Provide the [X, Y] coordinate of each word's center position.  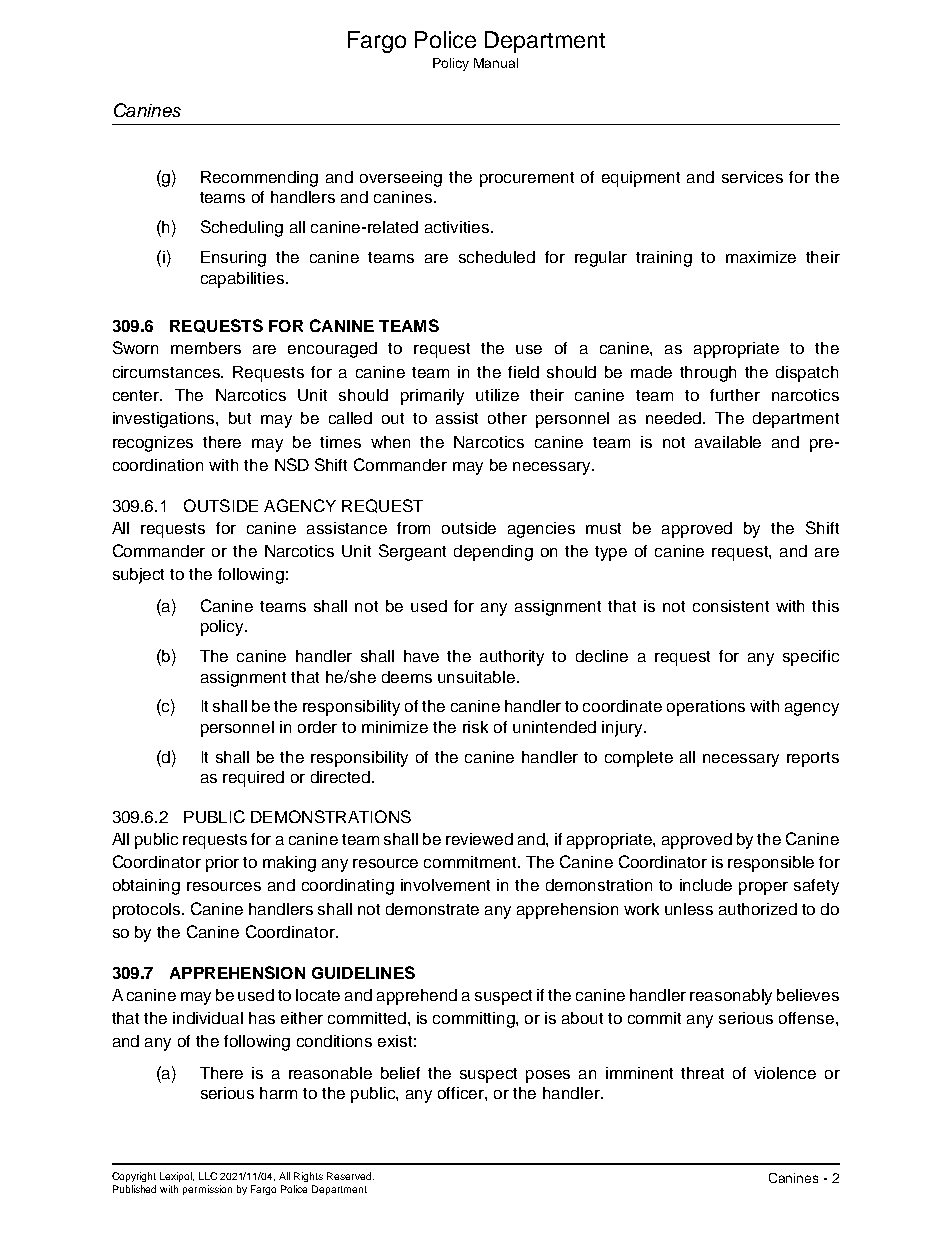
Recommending [259, 179]
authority [512, 658]
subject [138, 576]
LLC [208, 1176]
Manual [496, 63]
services [752, 177]
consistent [731, 606]
